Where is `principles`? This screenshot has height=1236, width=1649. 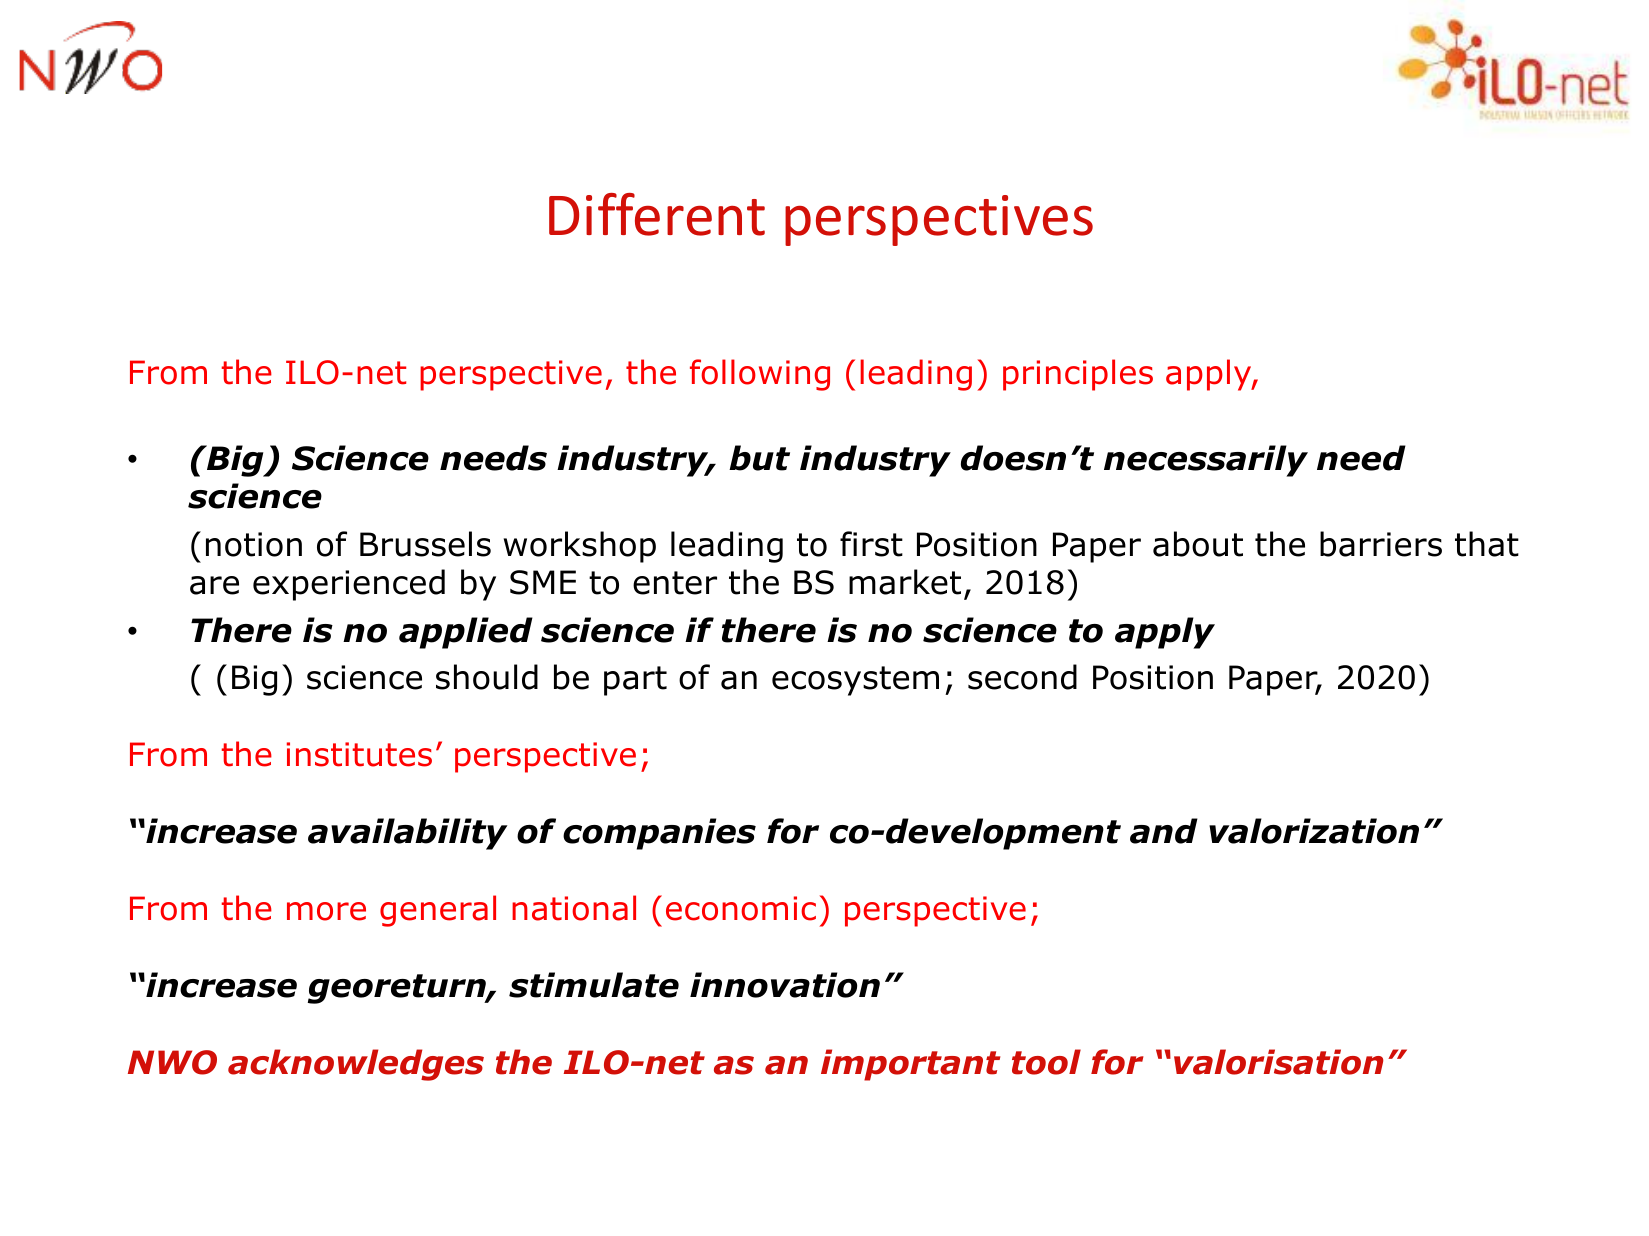
principles is located at coordinates (1078, 375).
